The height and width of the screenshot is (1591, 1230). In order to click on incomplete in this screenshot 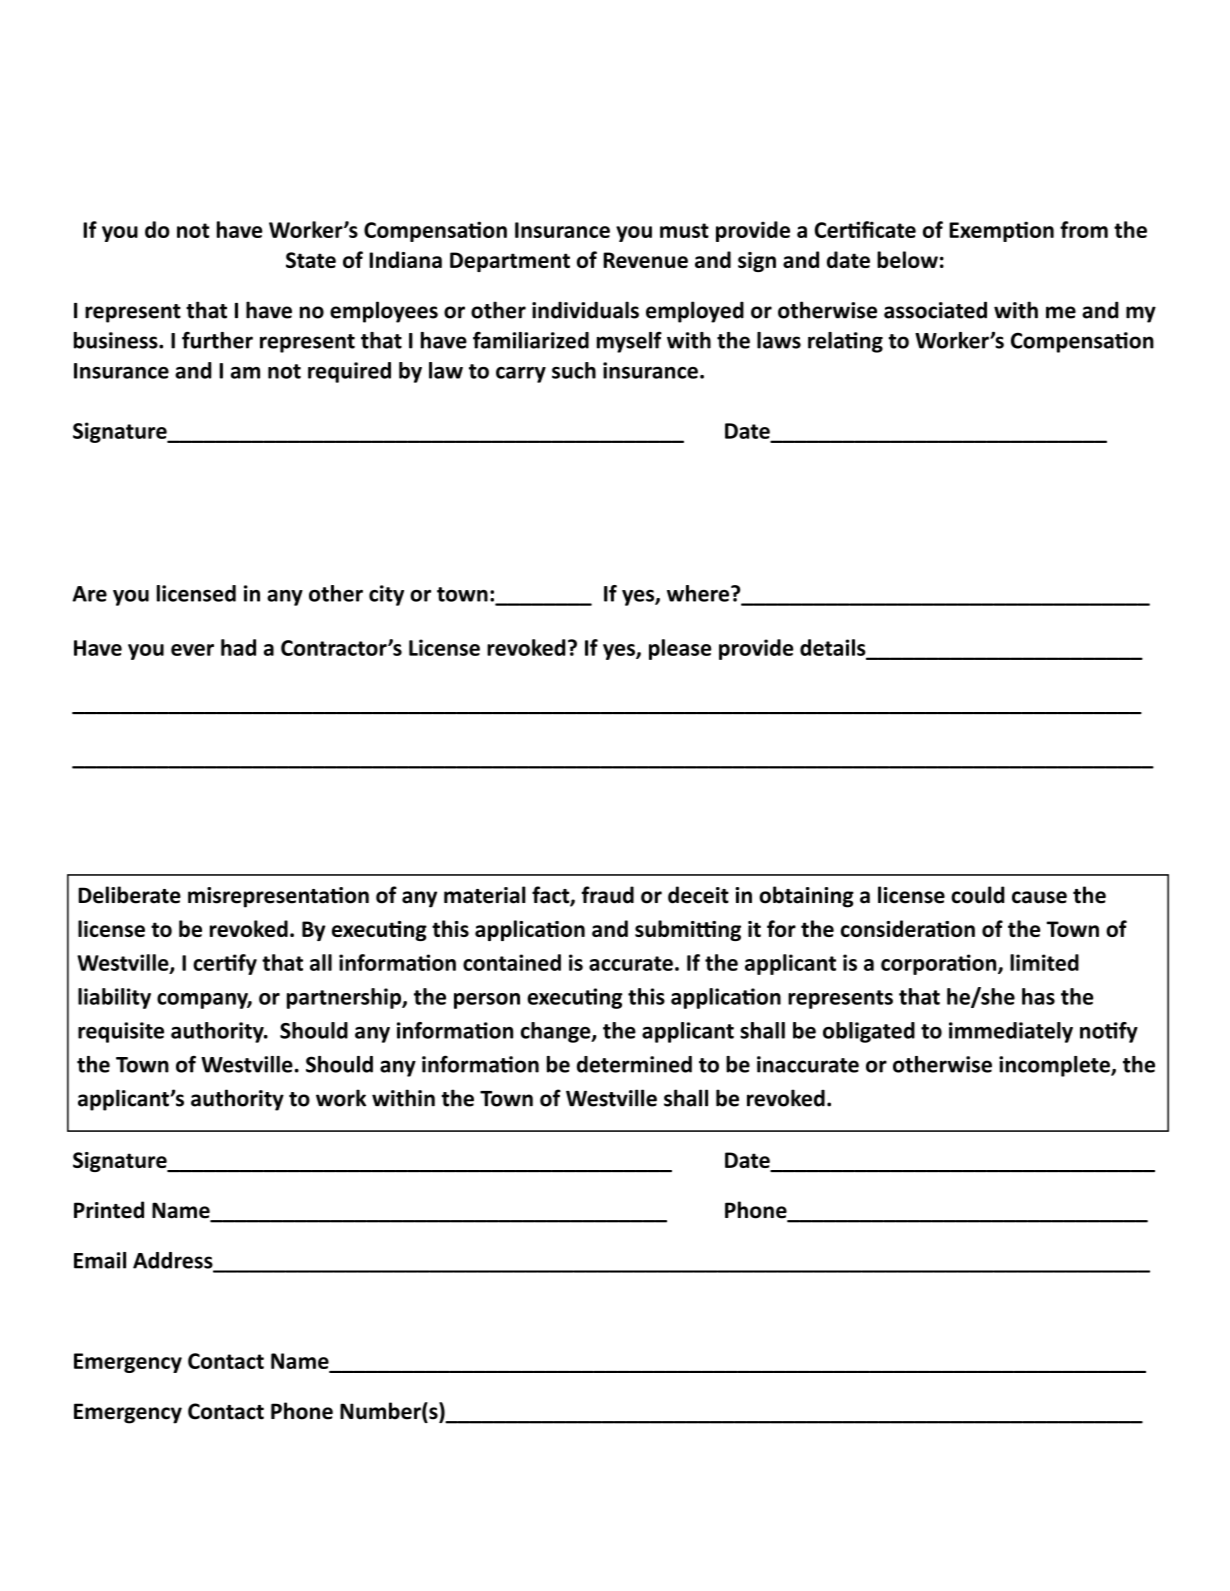, I will do `click(1055, 1066)`.
